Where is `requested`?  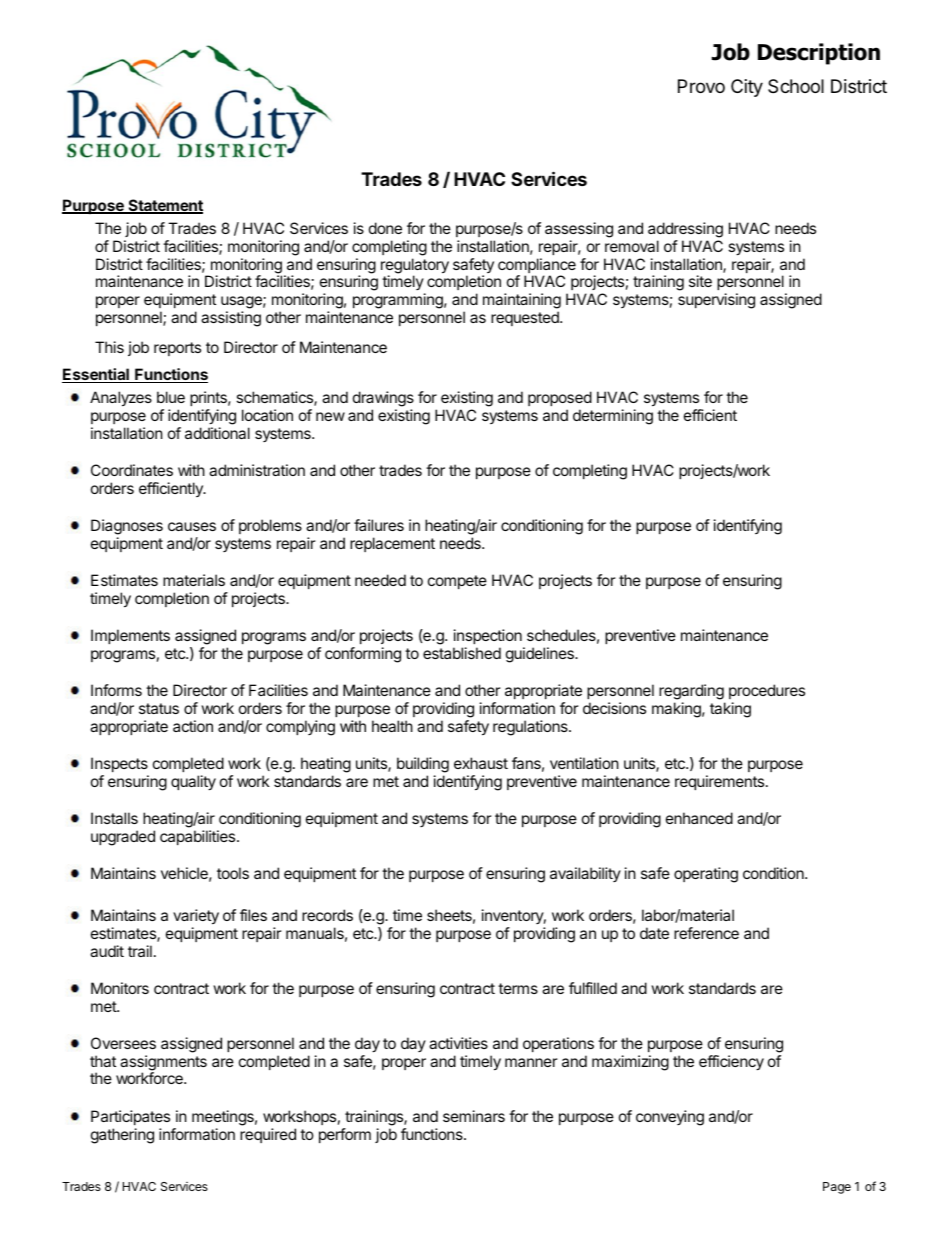
requested is located at coordinates (526, 318).
